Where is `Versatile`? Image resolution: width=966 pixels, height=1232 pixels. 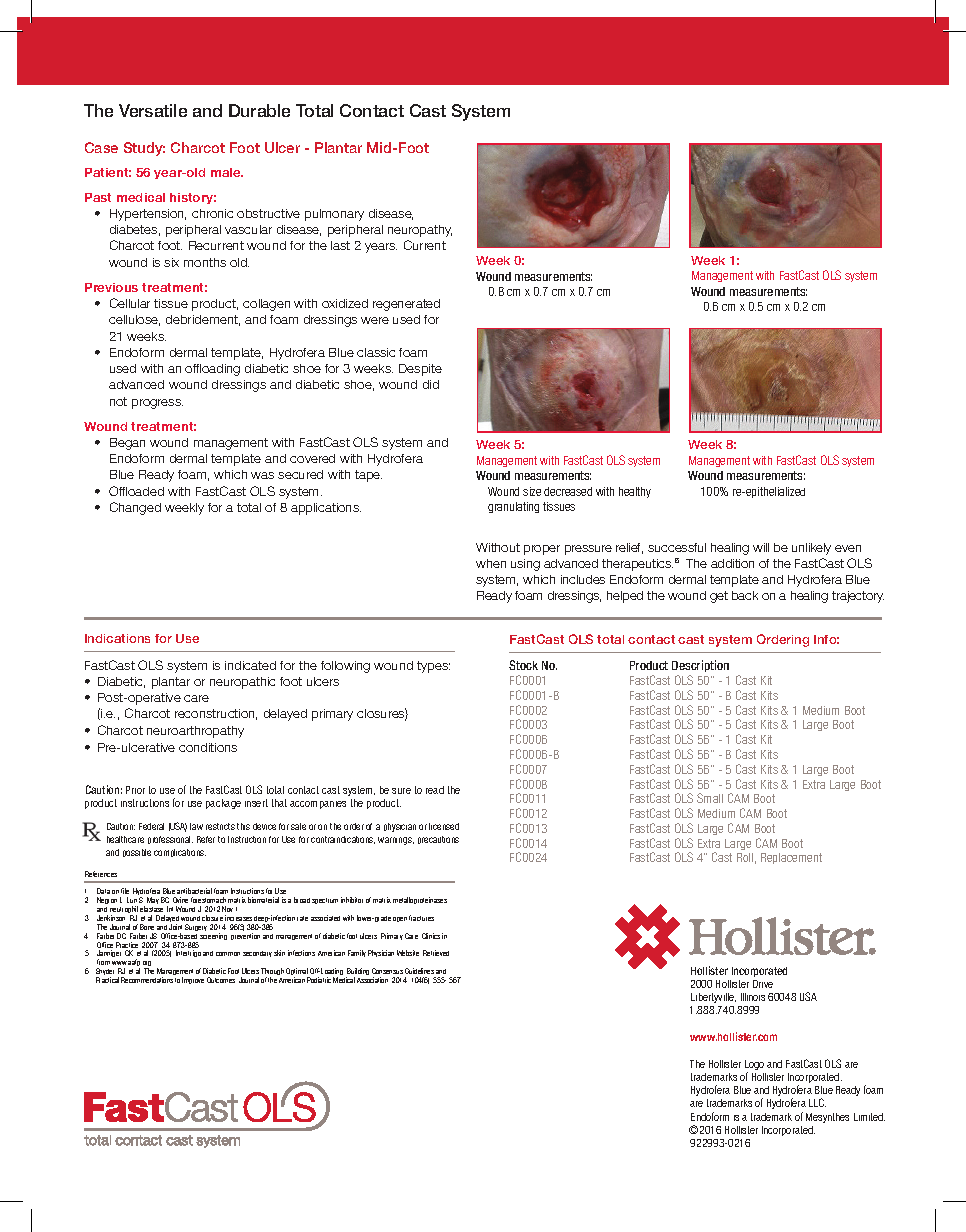
Versatile is located at coordinates (153, 110).
